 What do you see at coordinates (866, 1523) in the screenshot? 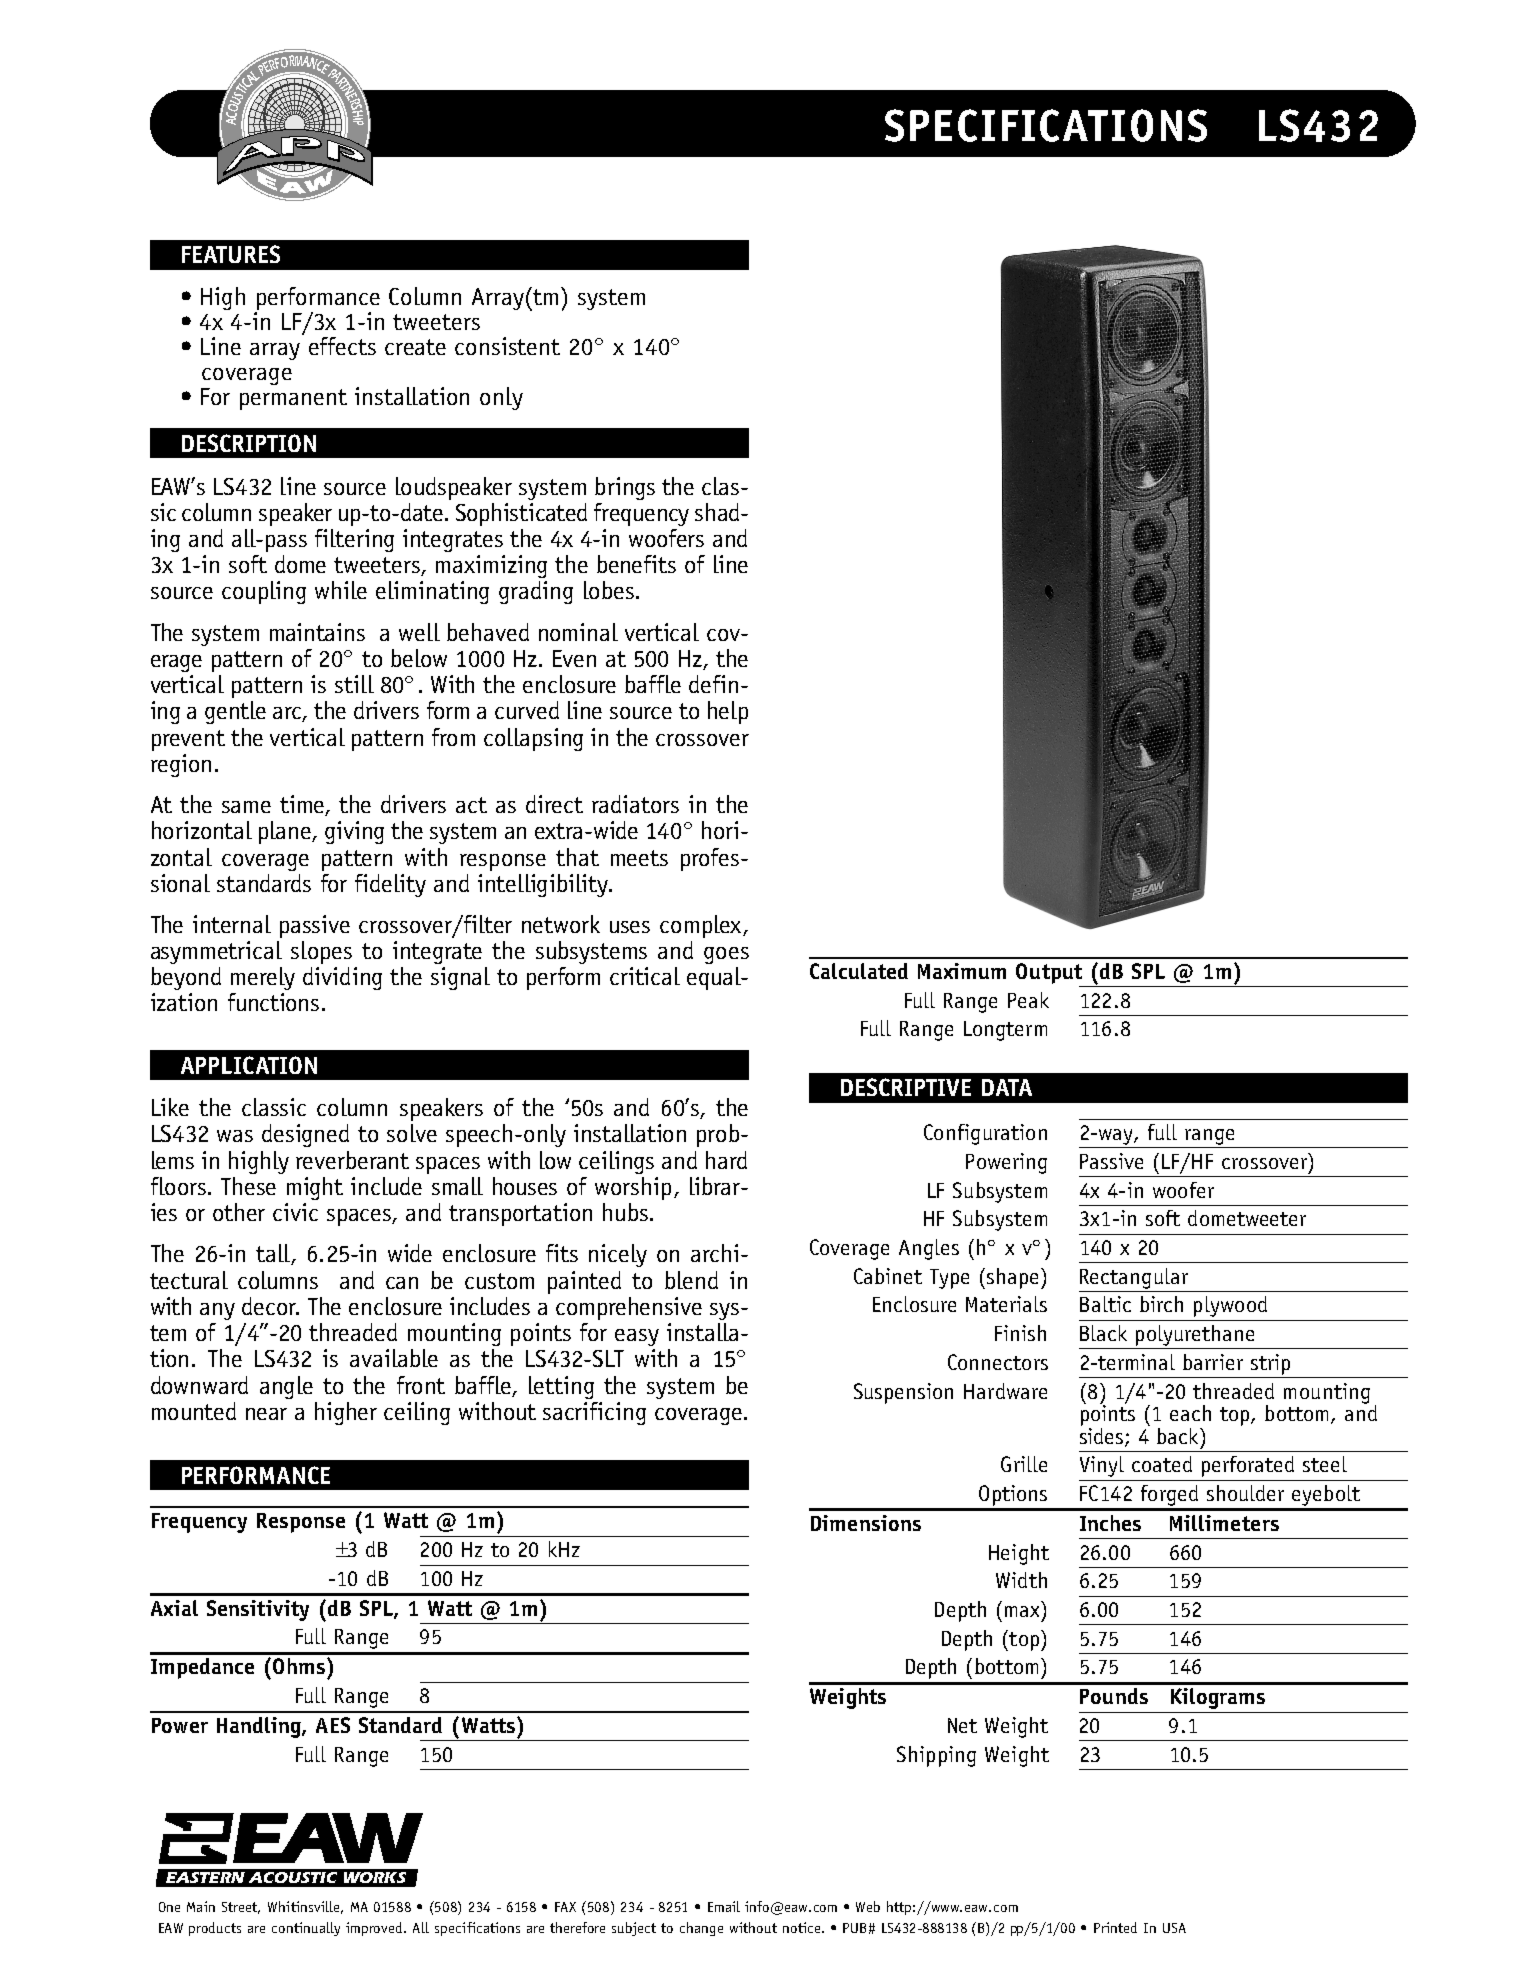
I see `Dimensions` at bounding box center [866, 1523].
